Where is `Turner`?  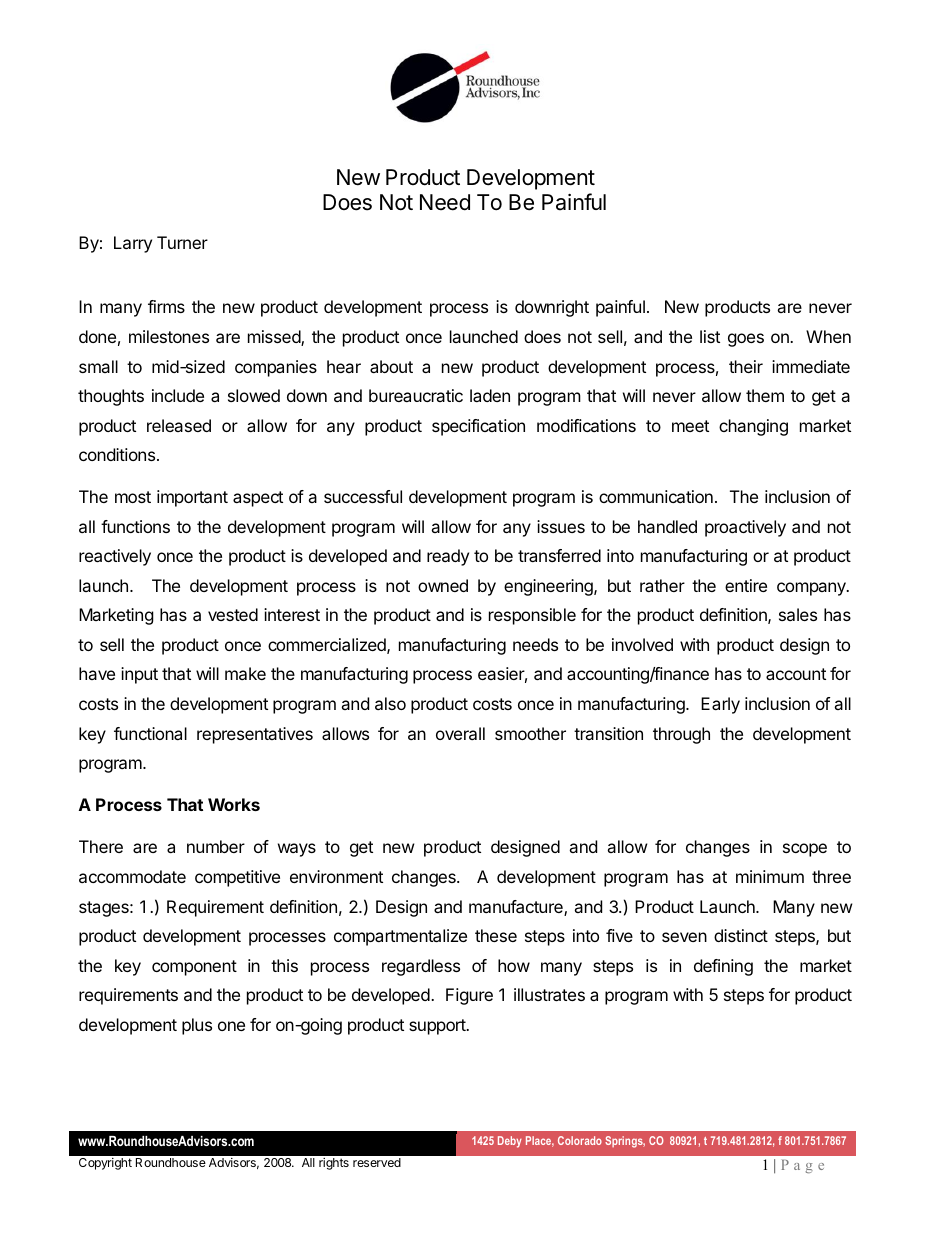
Turner is located at coordinates (182, 242).
